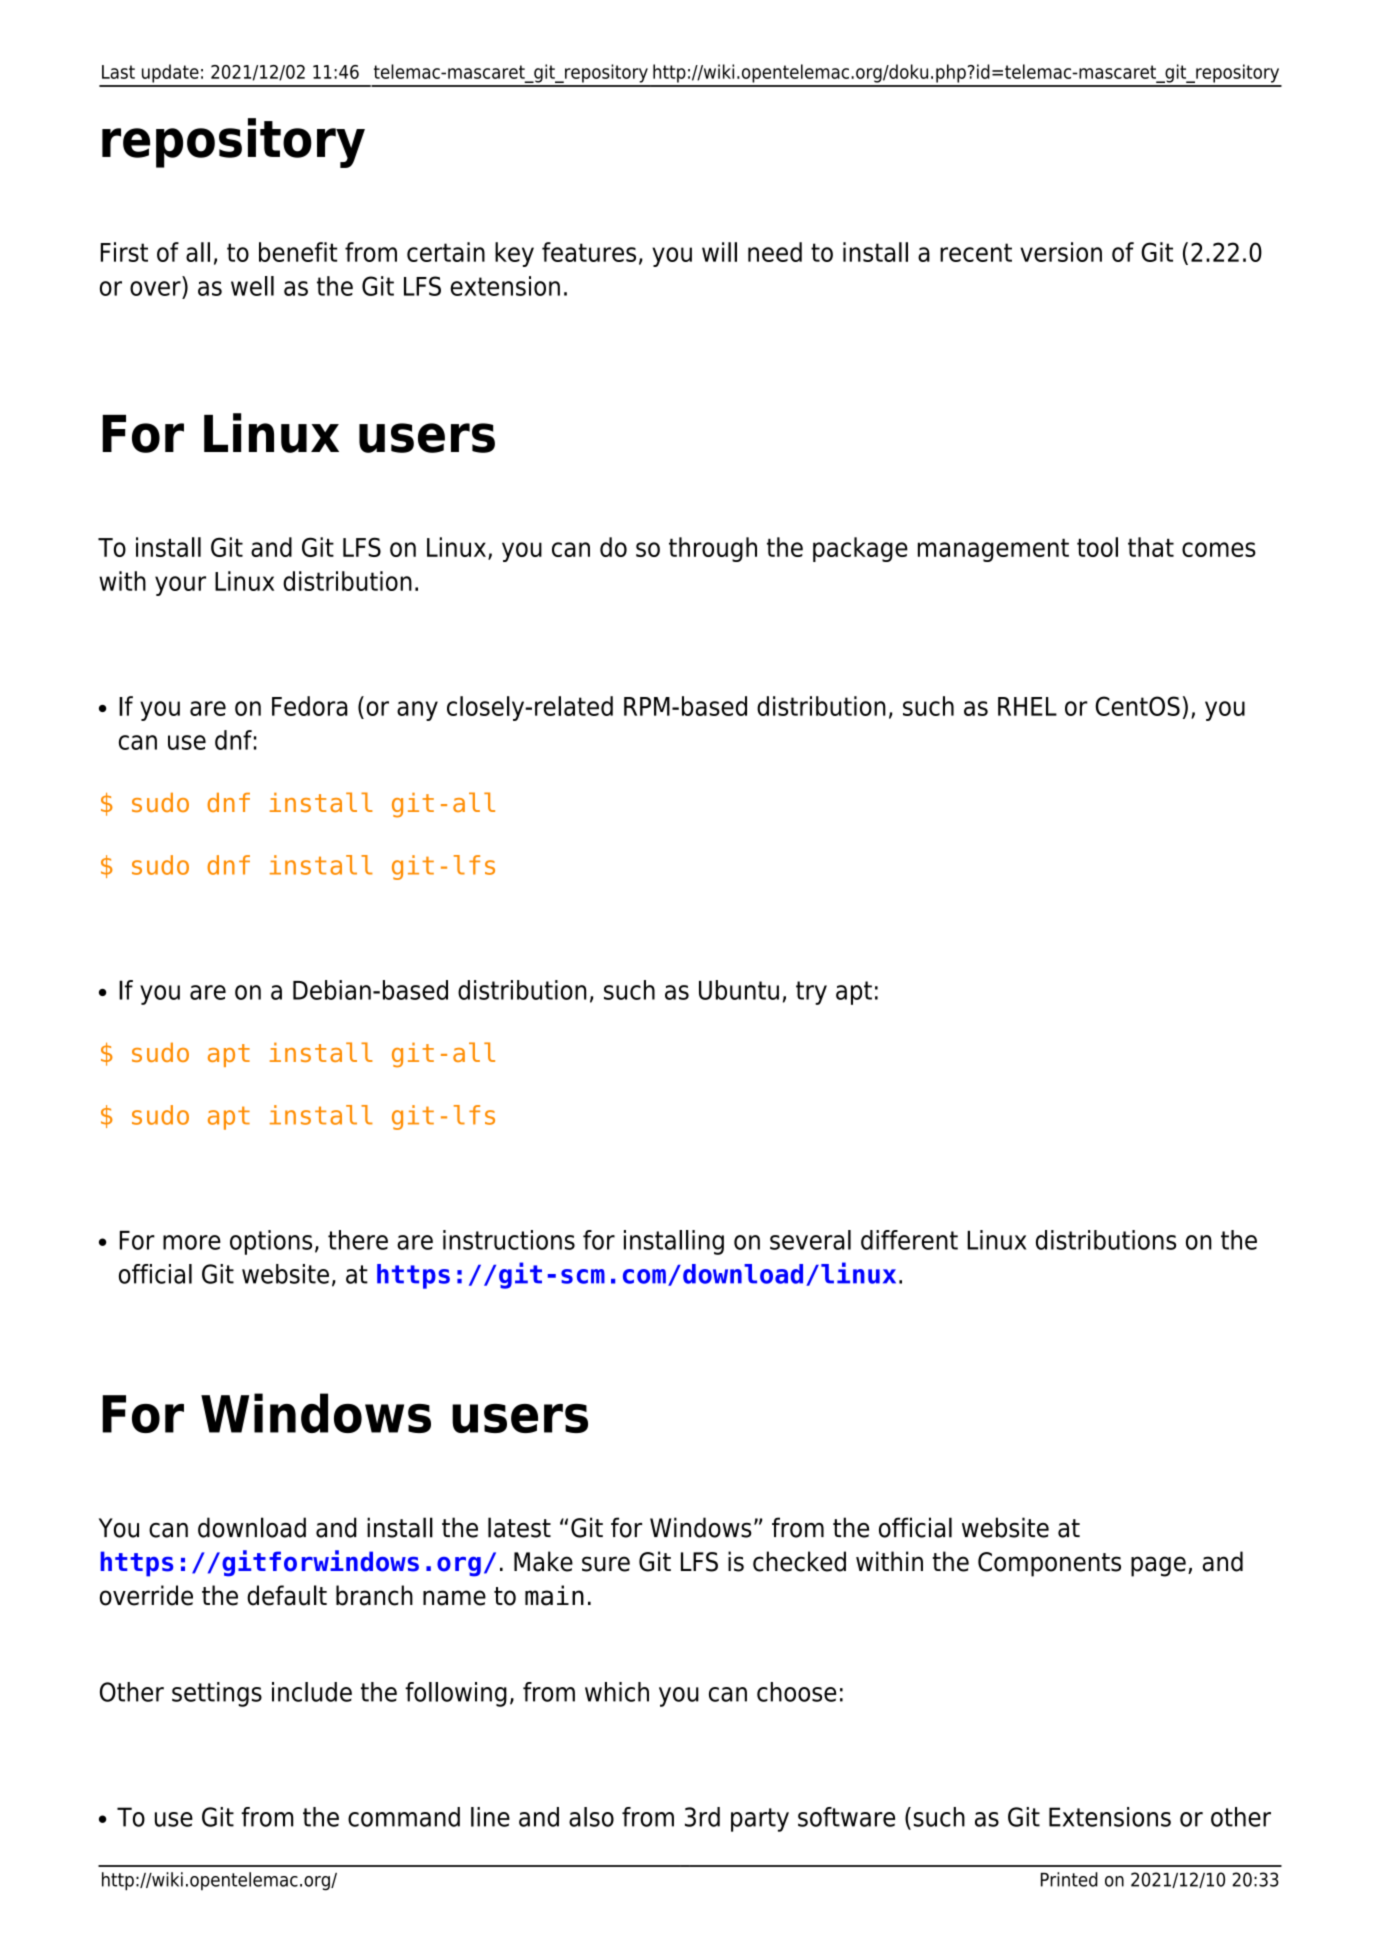  What do you see at coordinates (271, 1242) in the document?
I see `options` at bounding box center [271, 1242].
